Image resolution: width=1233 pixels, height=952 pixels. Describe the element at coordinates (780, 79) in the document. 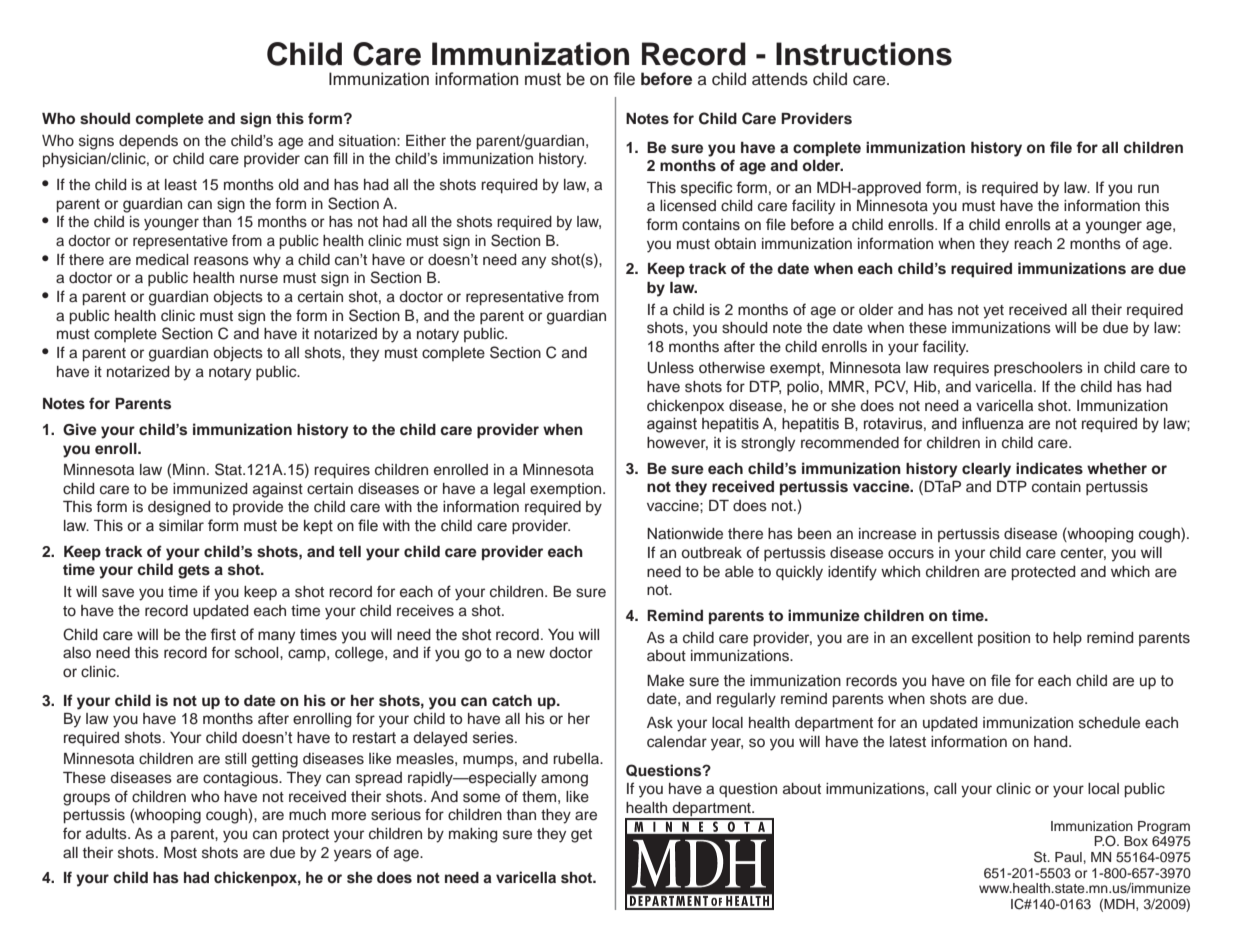

I see `attends` at that location.
